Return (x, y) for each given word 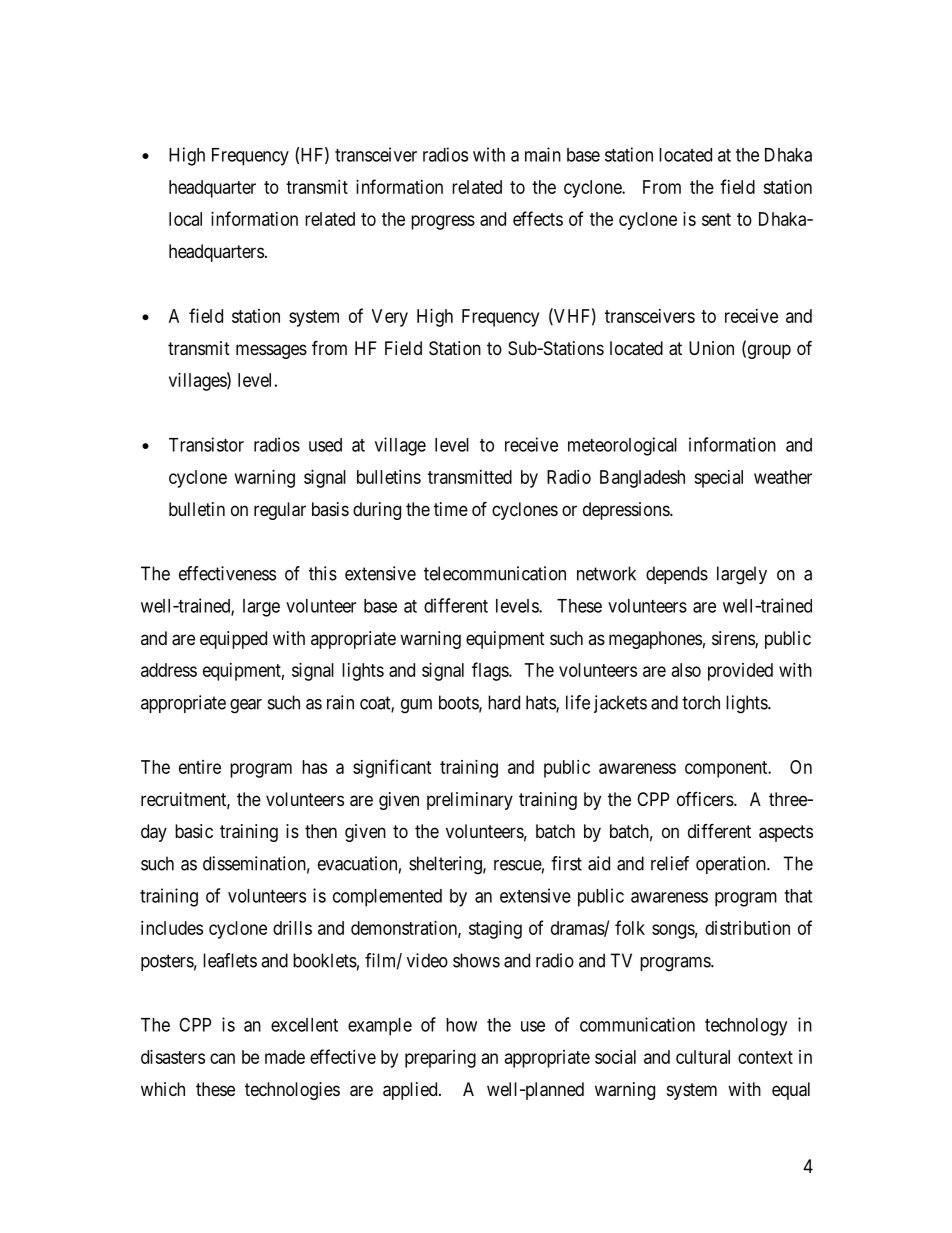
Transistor (206, 444)
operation (732, 865)
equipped (233, 640)
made (285, 1057)
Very (390, 318)
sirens (734, 639)
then (321, 831)
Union (711, 348)
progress (443, 222)
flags (491, 671)
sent (716, 219)
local (185, 219)
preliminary (470, 801)
